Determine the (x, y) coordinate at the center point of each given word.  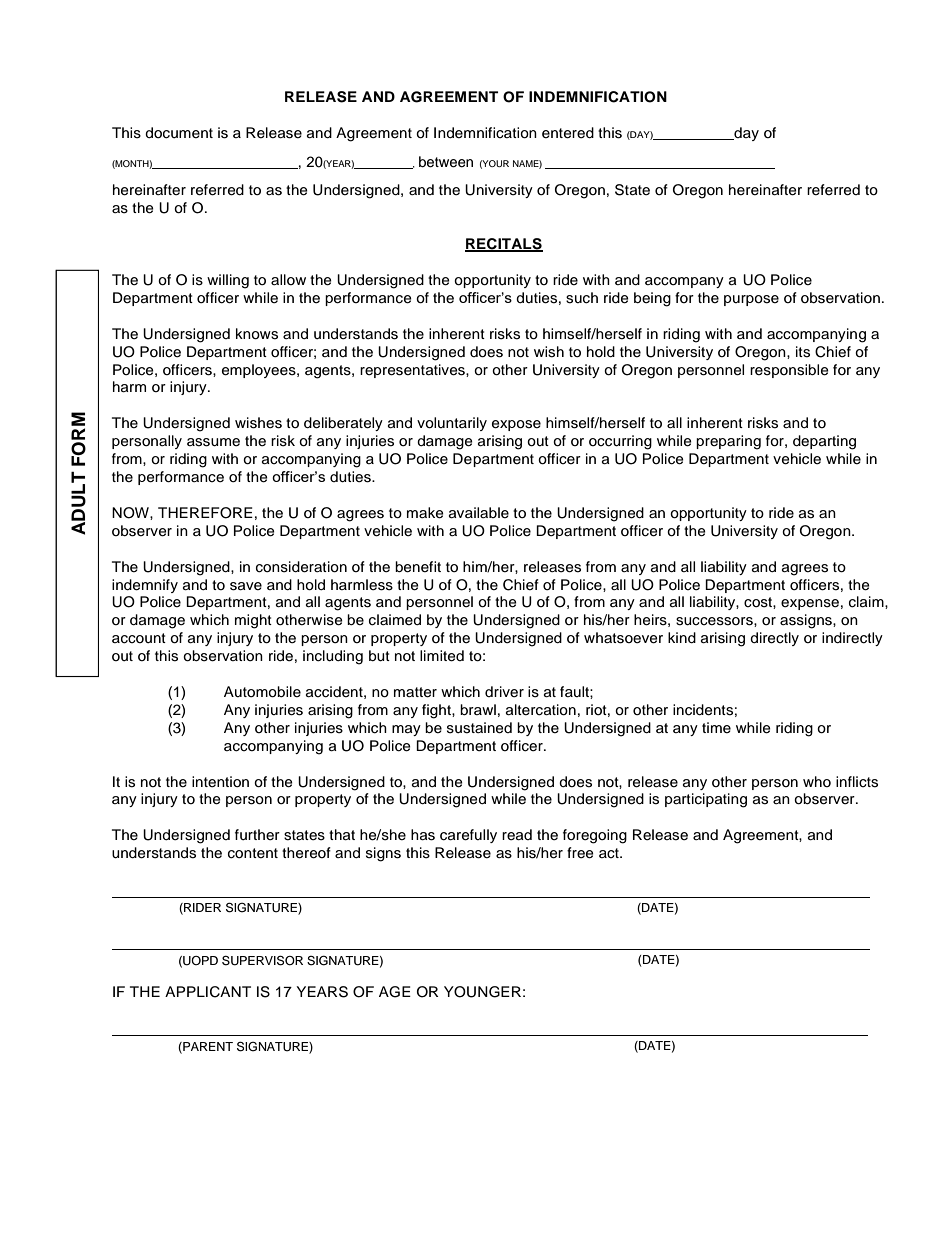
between (446, 162)
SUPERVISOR (262, 960)
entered (568, 133)
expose (516, 425)
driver (504, 692)
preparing (728, 442)
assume (213, 442)
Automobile (262, 692)
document (179, 133)
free (580, 853)
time (716, 727)
